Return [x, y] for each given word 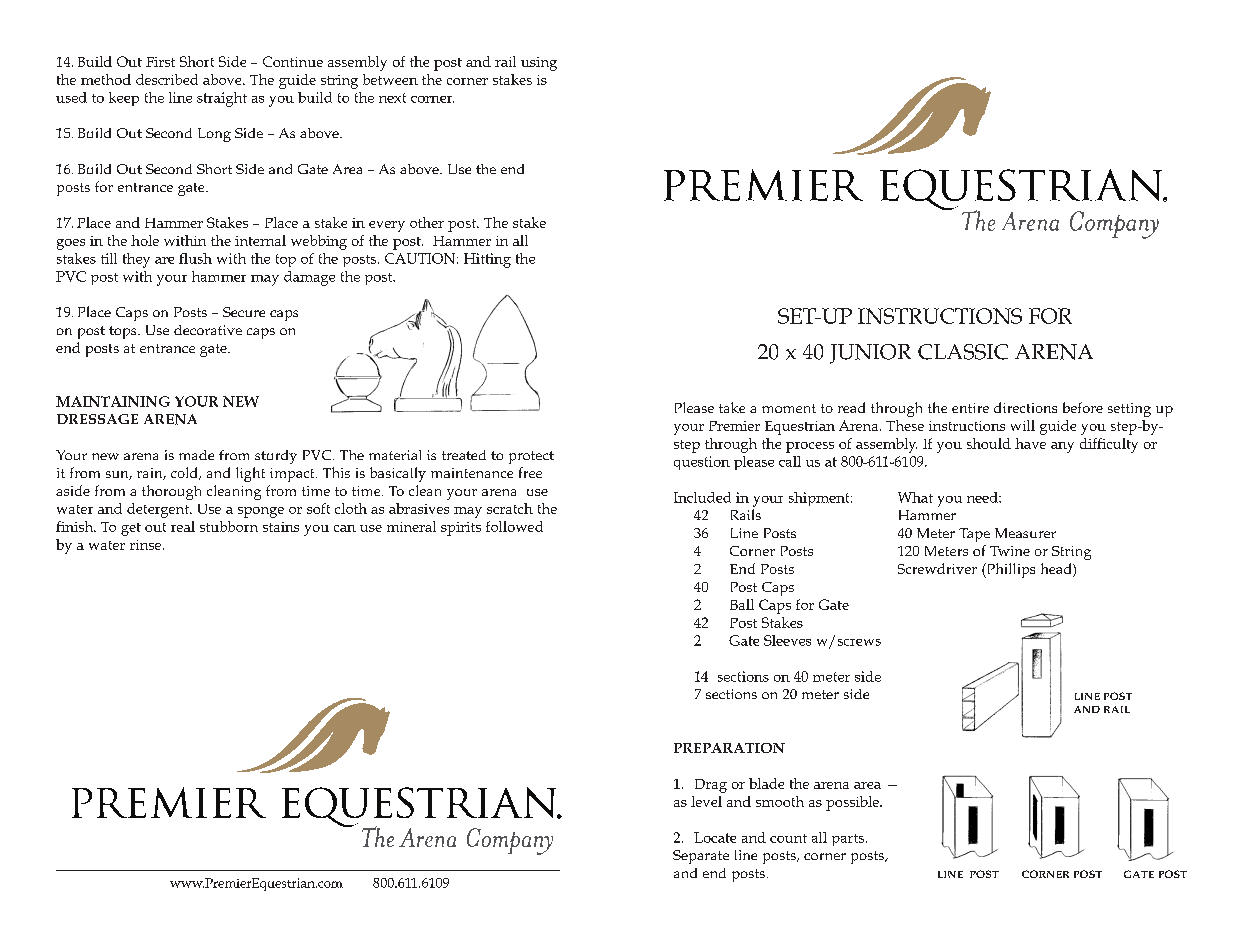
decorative [208, 330]
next [392, 98]
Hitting [487, 260]
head [1057, 570]
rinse [147, 545]
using [539, 64]
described [167, 79]
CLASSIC [963, 352]
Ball [742, 604]
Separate [701, 857]
